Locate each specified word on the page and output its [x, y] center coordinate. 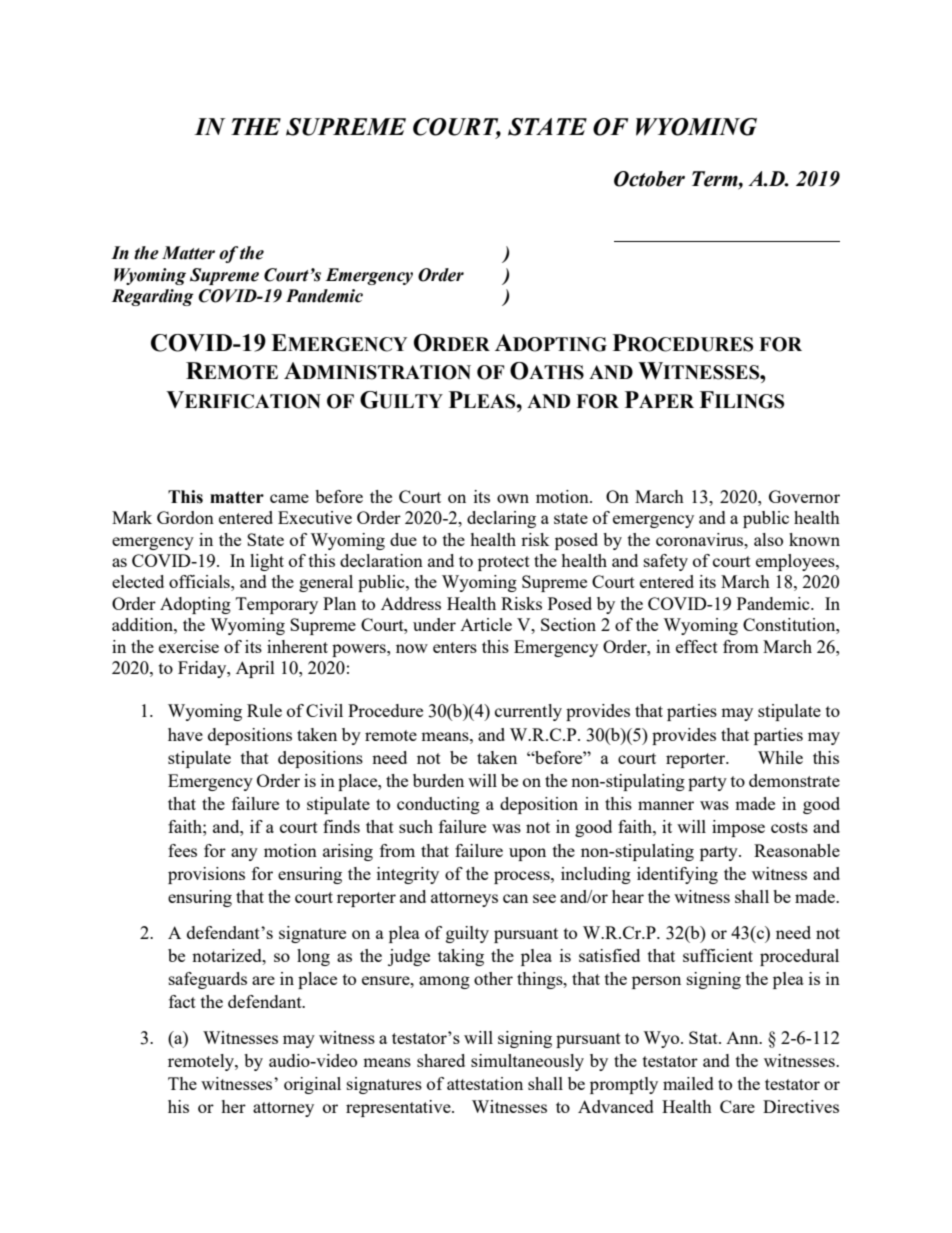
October [649, 179]
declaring [501, 519]
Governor [804, 496]
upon [527, 854]
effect [697, 646]
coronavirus [701, 539]
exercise [189, 646]
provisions [206, 875]
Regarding [152, 297]
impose [738, 828]
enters [455, 647]
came [289, 498]
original [312, 1085]
